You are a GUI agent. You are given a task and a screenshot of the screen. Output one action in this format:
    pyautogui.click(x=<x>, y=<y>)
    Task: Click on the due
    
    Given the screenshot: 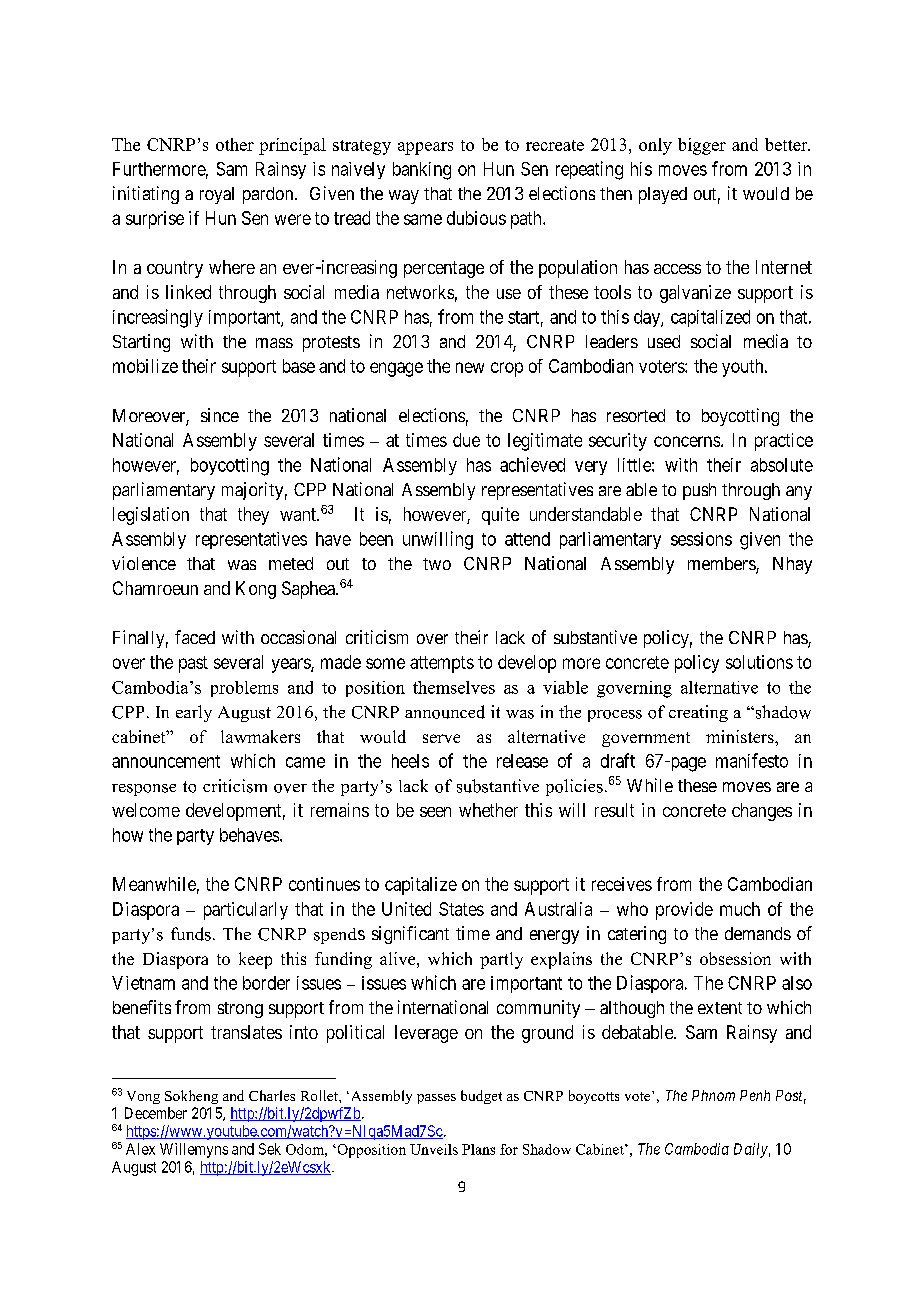 What is the action you would take?
    pyautogui.click(x=466, y=440)
